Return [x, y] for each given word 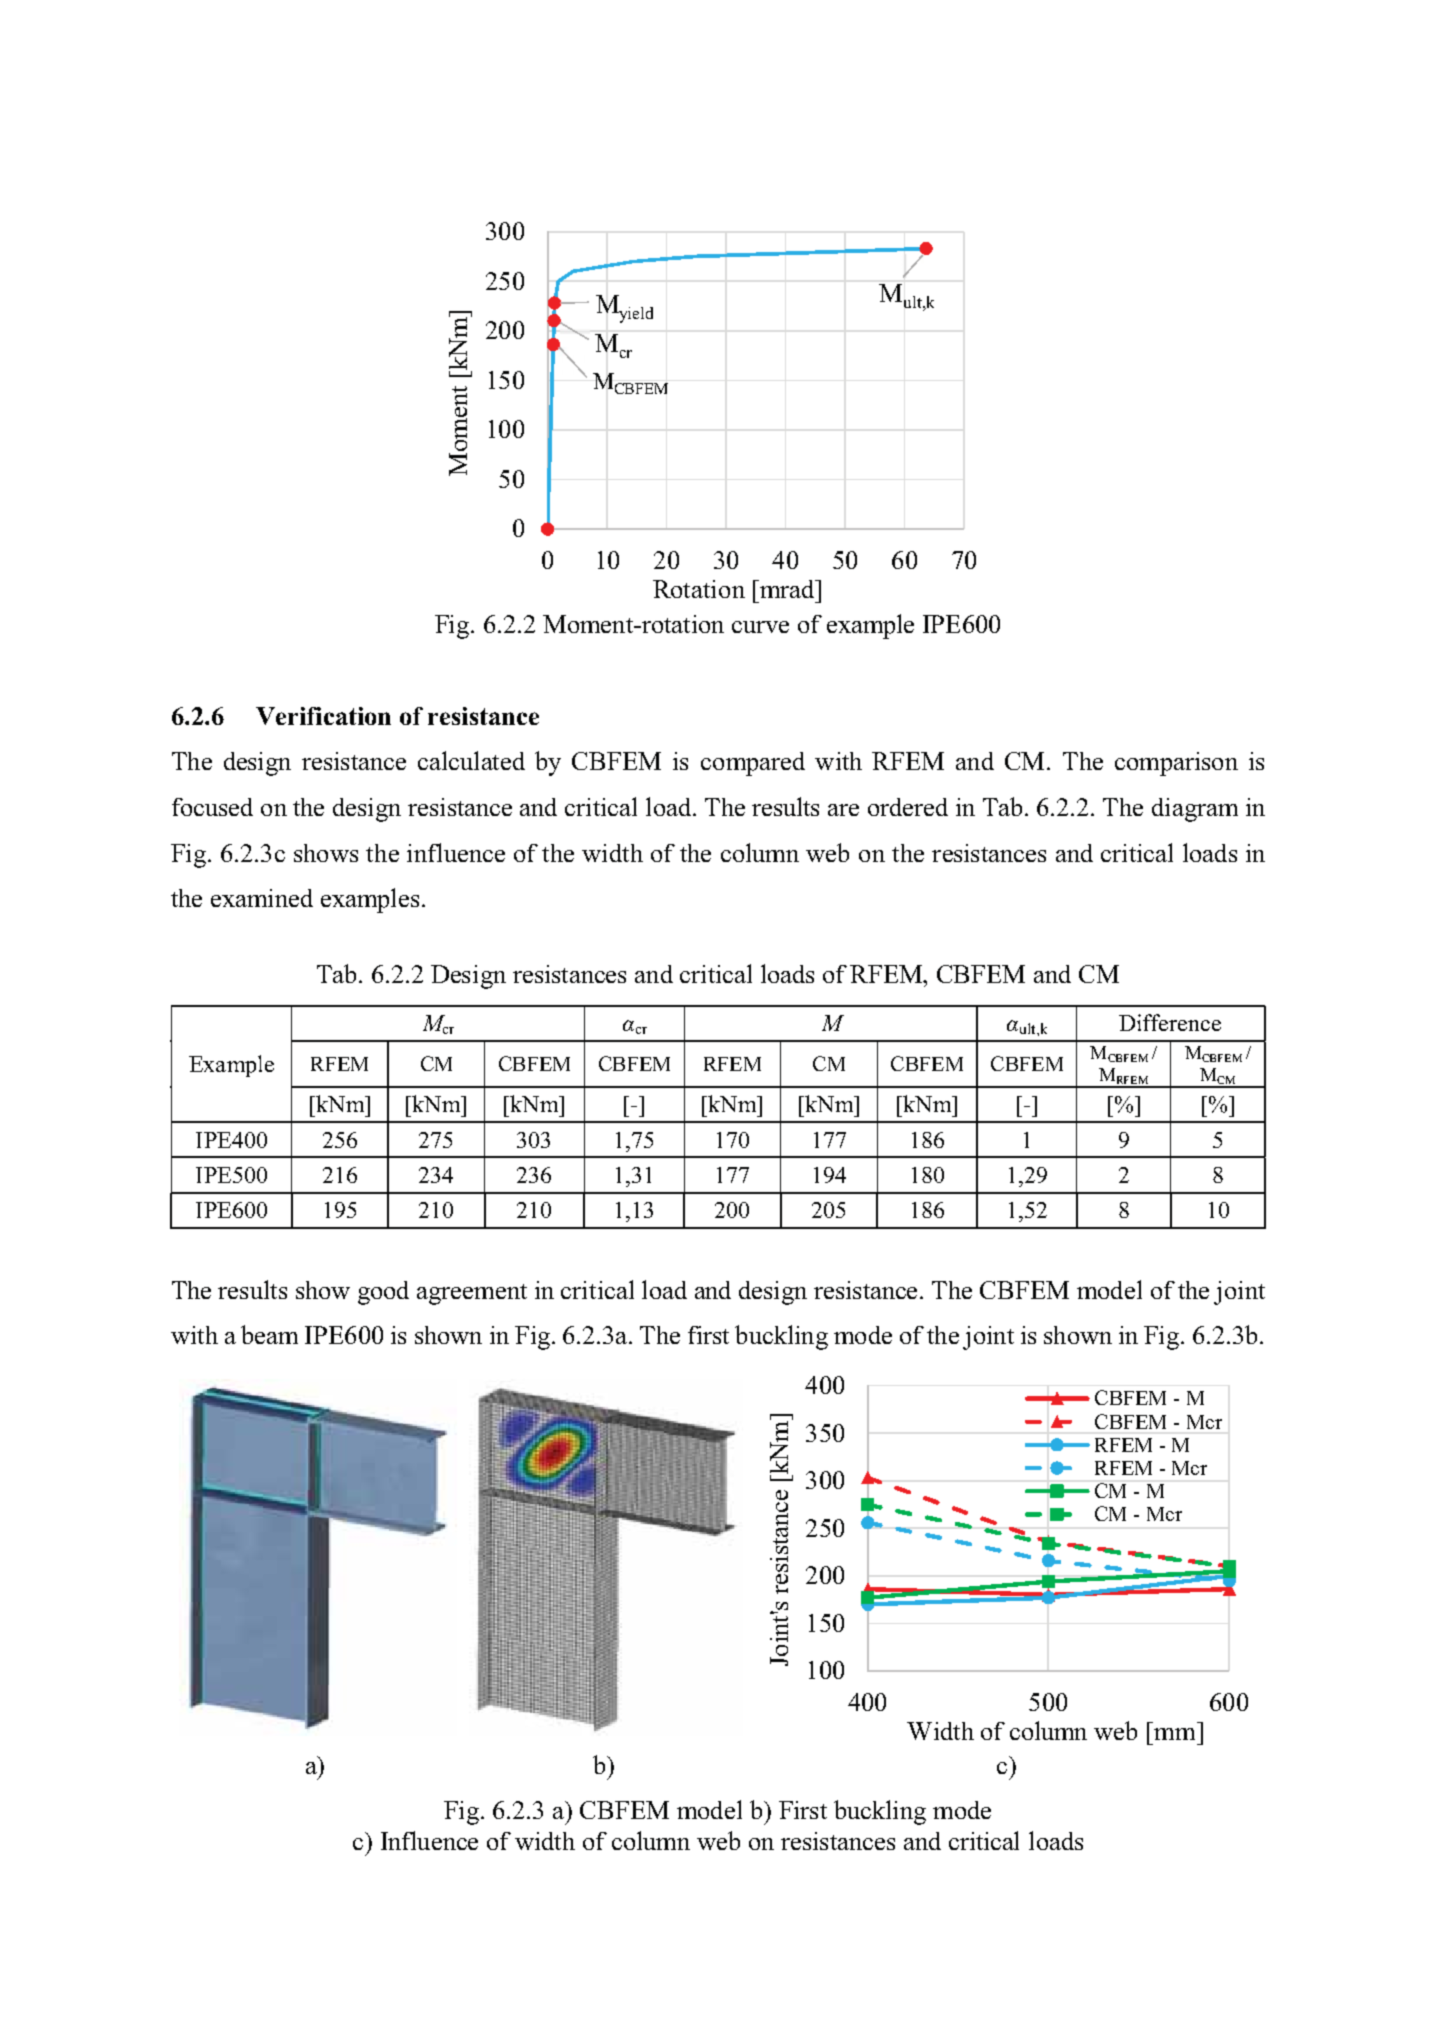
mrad [787, 589]
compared [753, 764]
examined [262, 898]
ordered [908, 807]
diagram [1195, 810]
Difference [1170, 1022]
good [383, 1293]
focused [212, 807]
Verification [323, 716]
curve [760, 627]
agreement [472, 1294]
